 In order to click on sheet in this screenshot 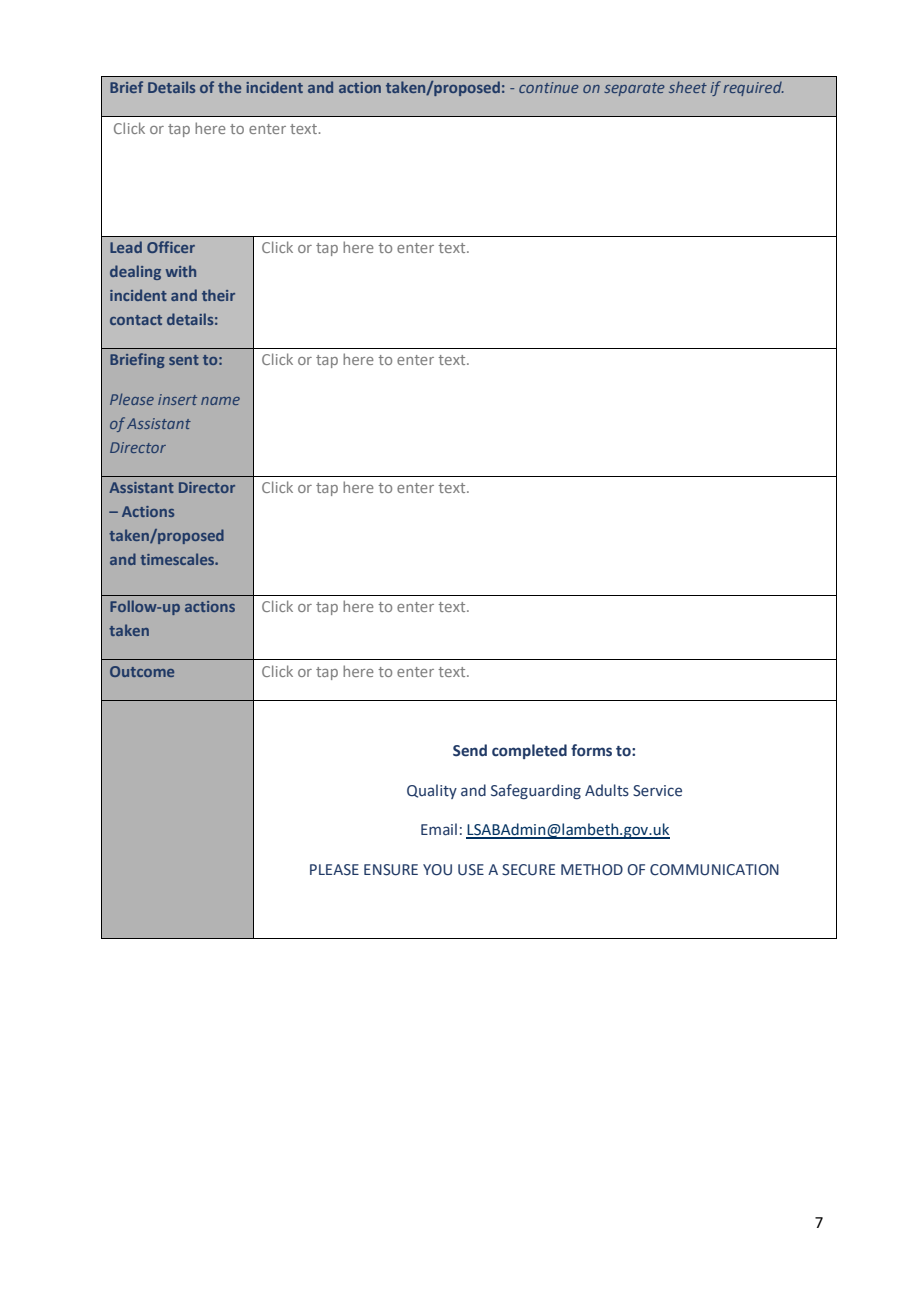, I will do `click(688, 87)`.
